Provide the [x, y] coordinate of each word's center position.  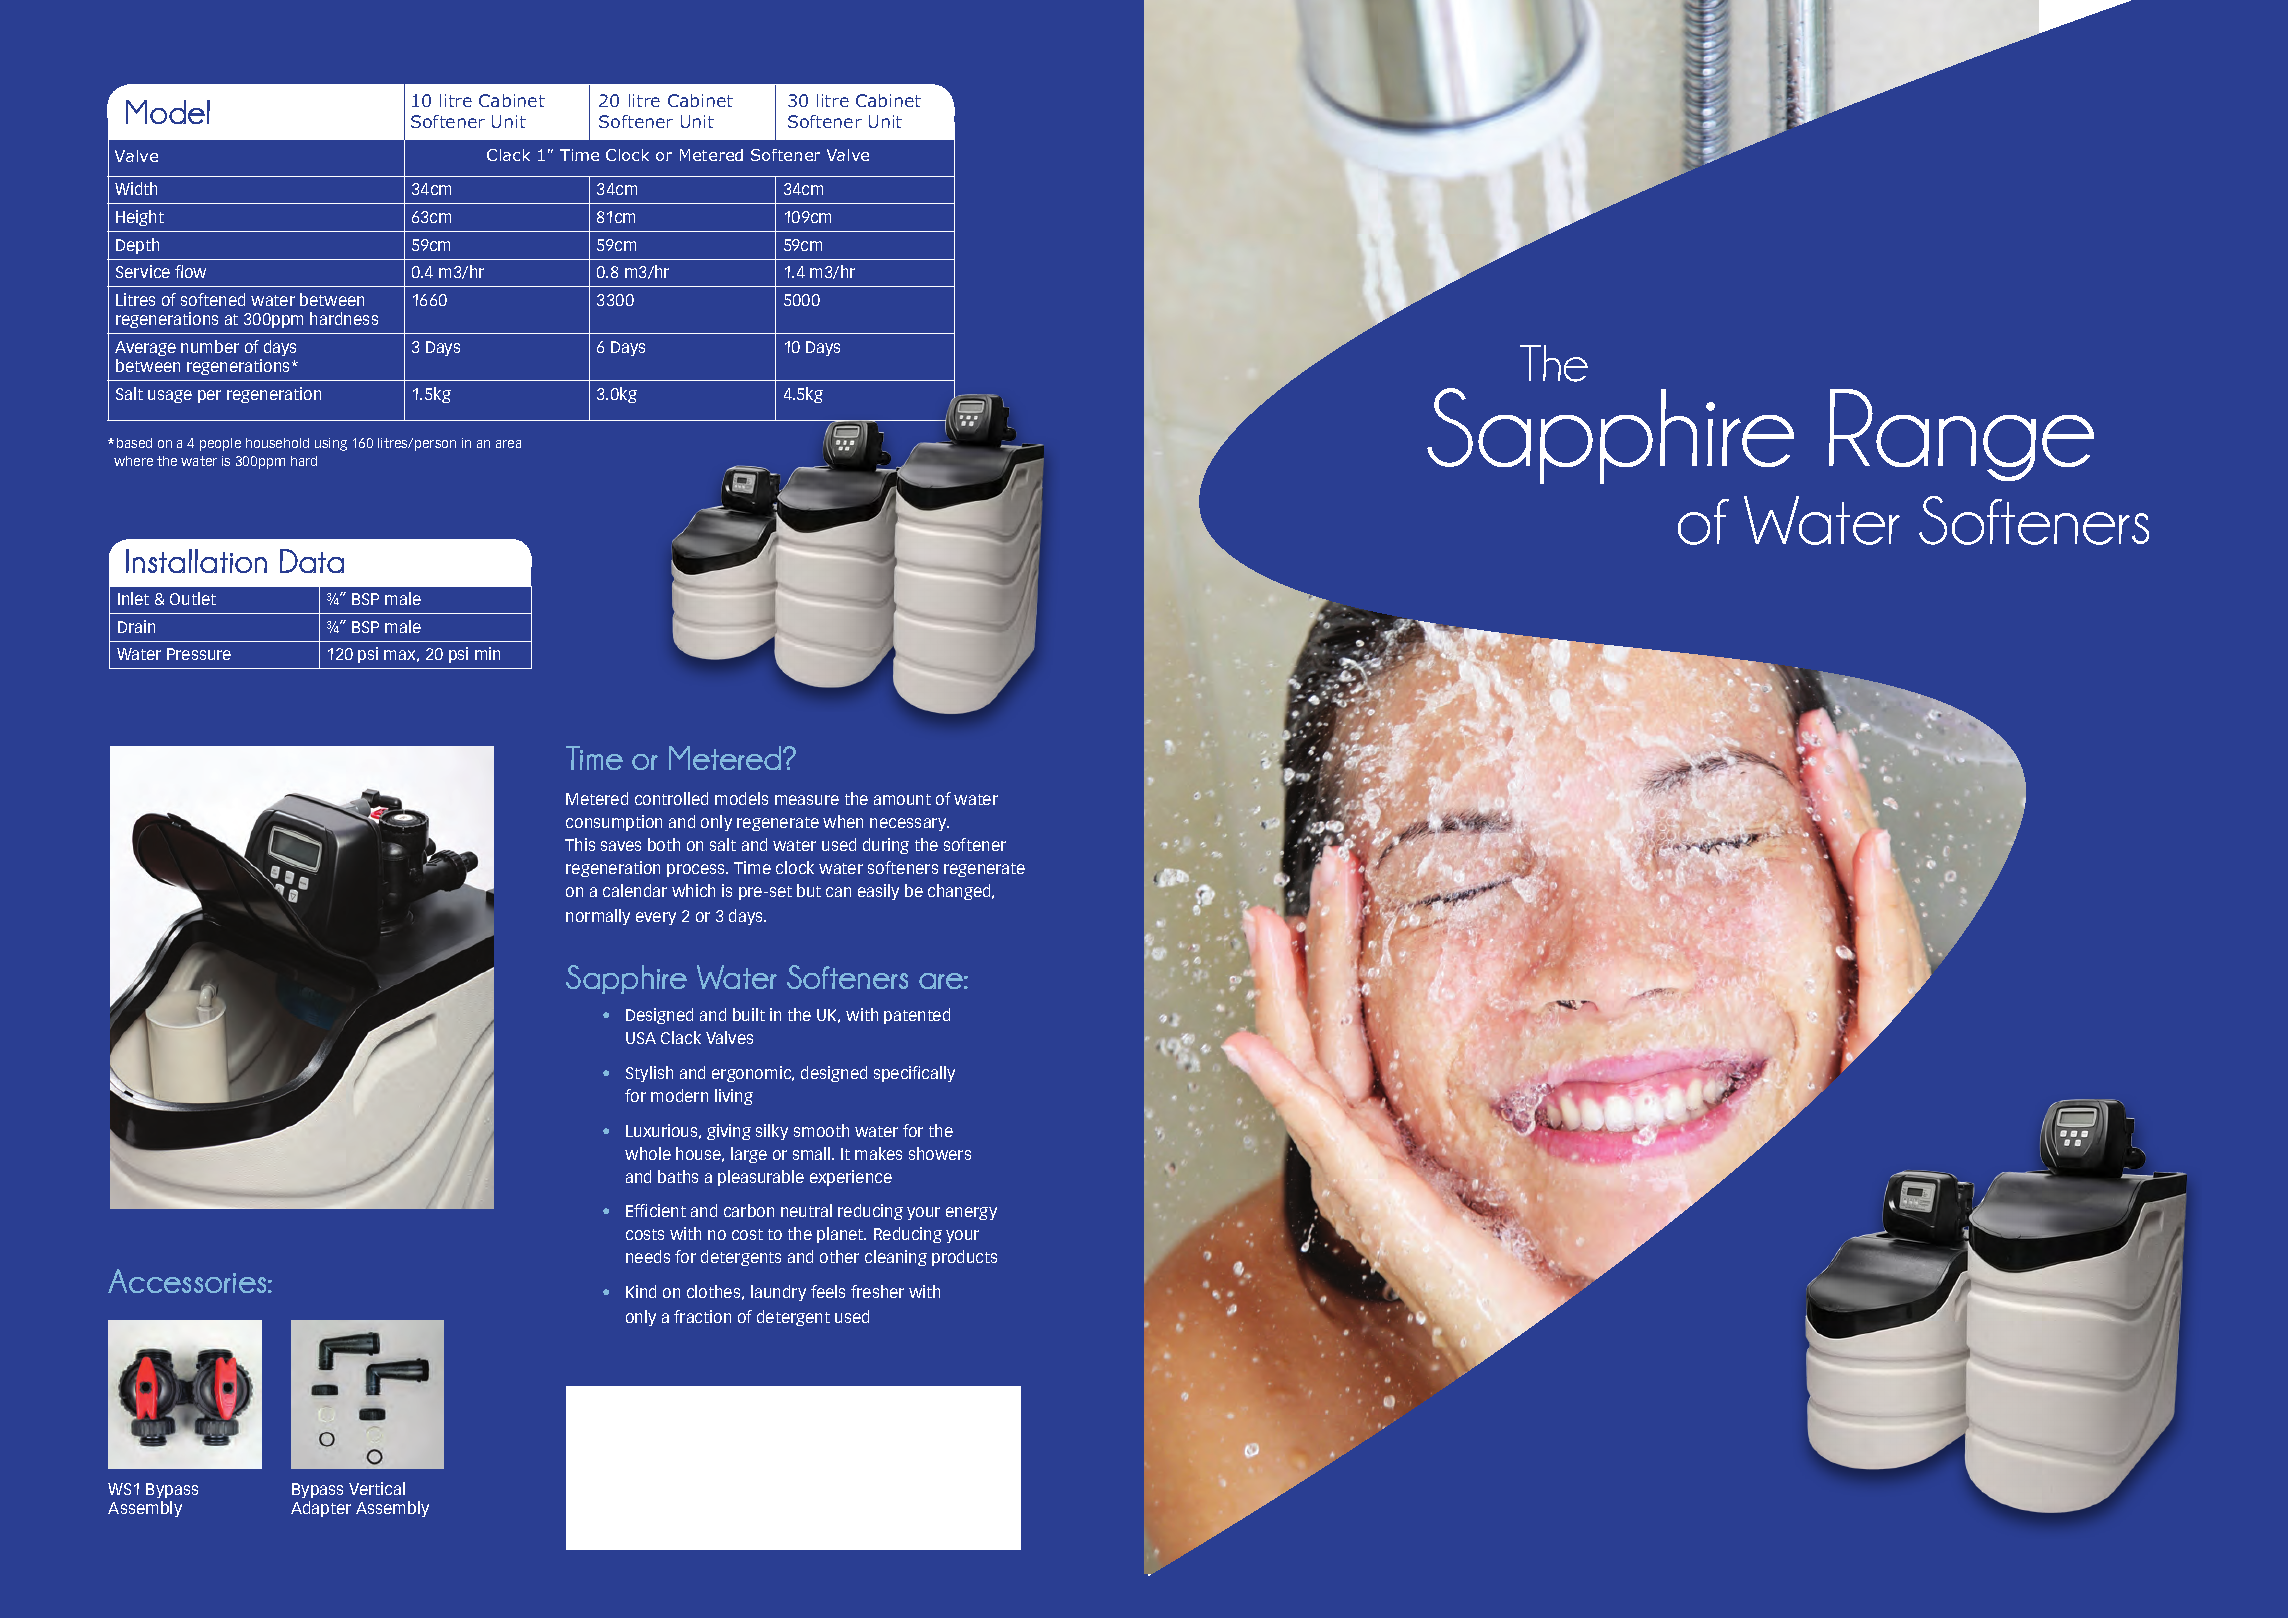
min [487, 653]
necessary [909, 824]
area [508, 444]
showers [940, 1153]
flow [190, 271]
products [964, 1258]
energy [971, 1213]
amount [902, 799]
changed [960, 892]
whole [648, 1153]
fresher [877, 1291]
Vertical [377, 1488]
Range [1961, 435]
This [580, 844]
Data [312, 561]
